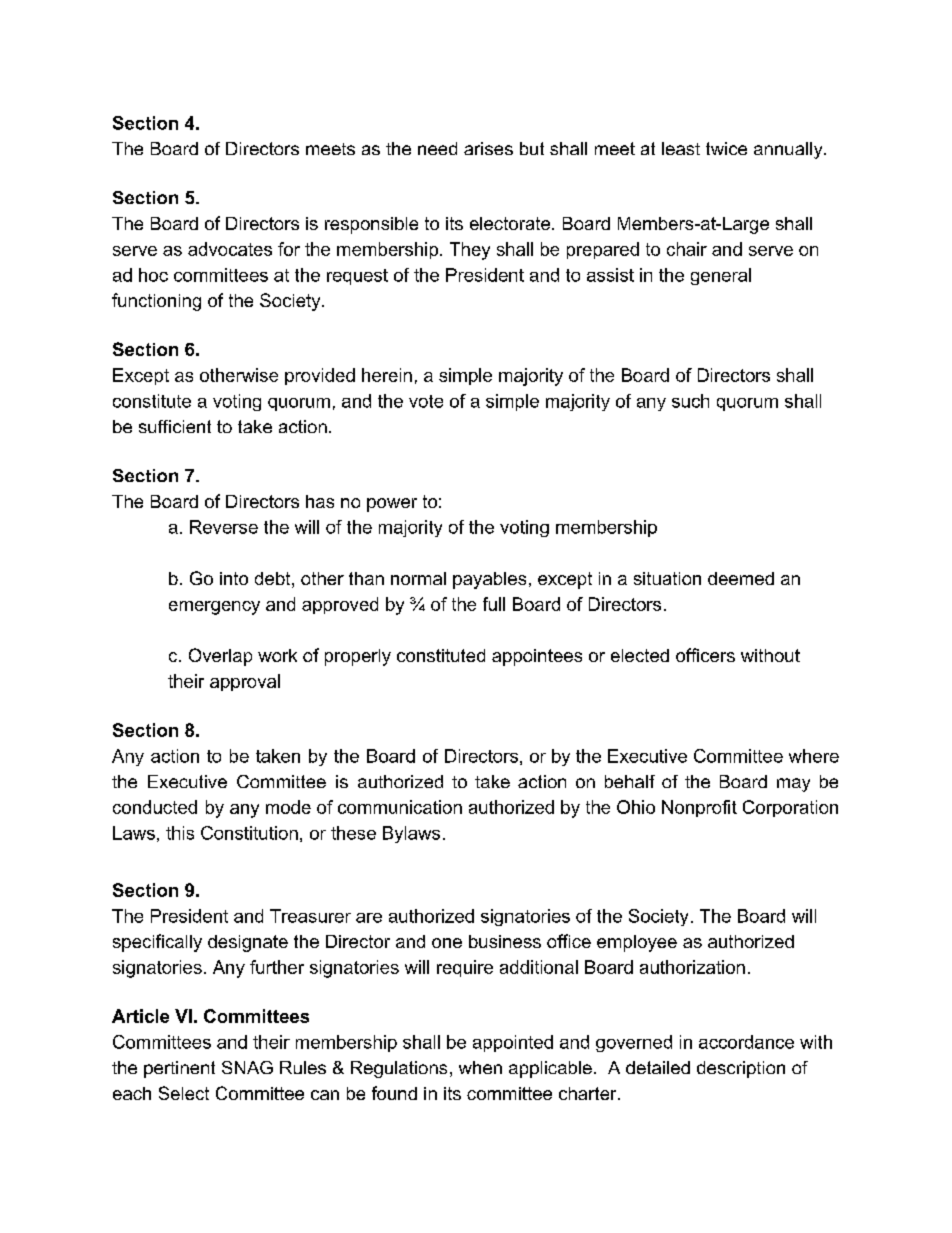 Image resolution: width=952 pixels, height=1233 pixels. I want to click on Nonprofit, so click(699, 808).
